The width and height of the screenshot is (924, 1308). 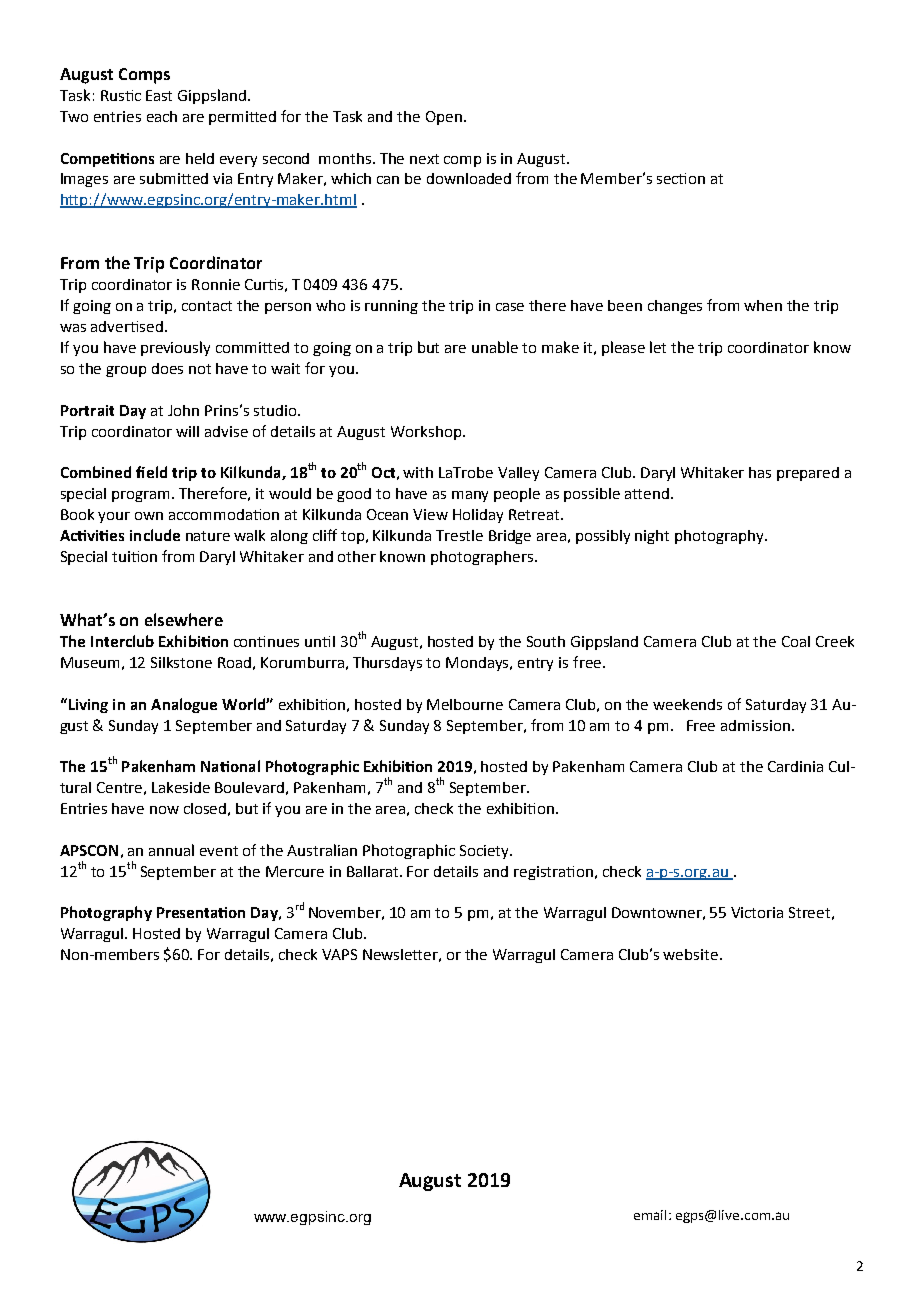 What do you see at coordinates (184, 619) in the screenshot?
I see `elsewhere` at bounding box center [184, 619].
